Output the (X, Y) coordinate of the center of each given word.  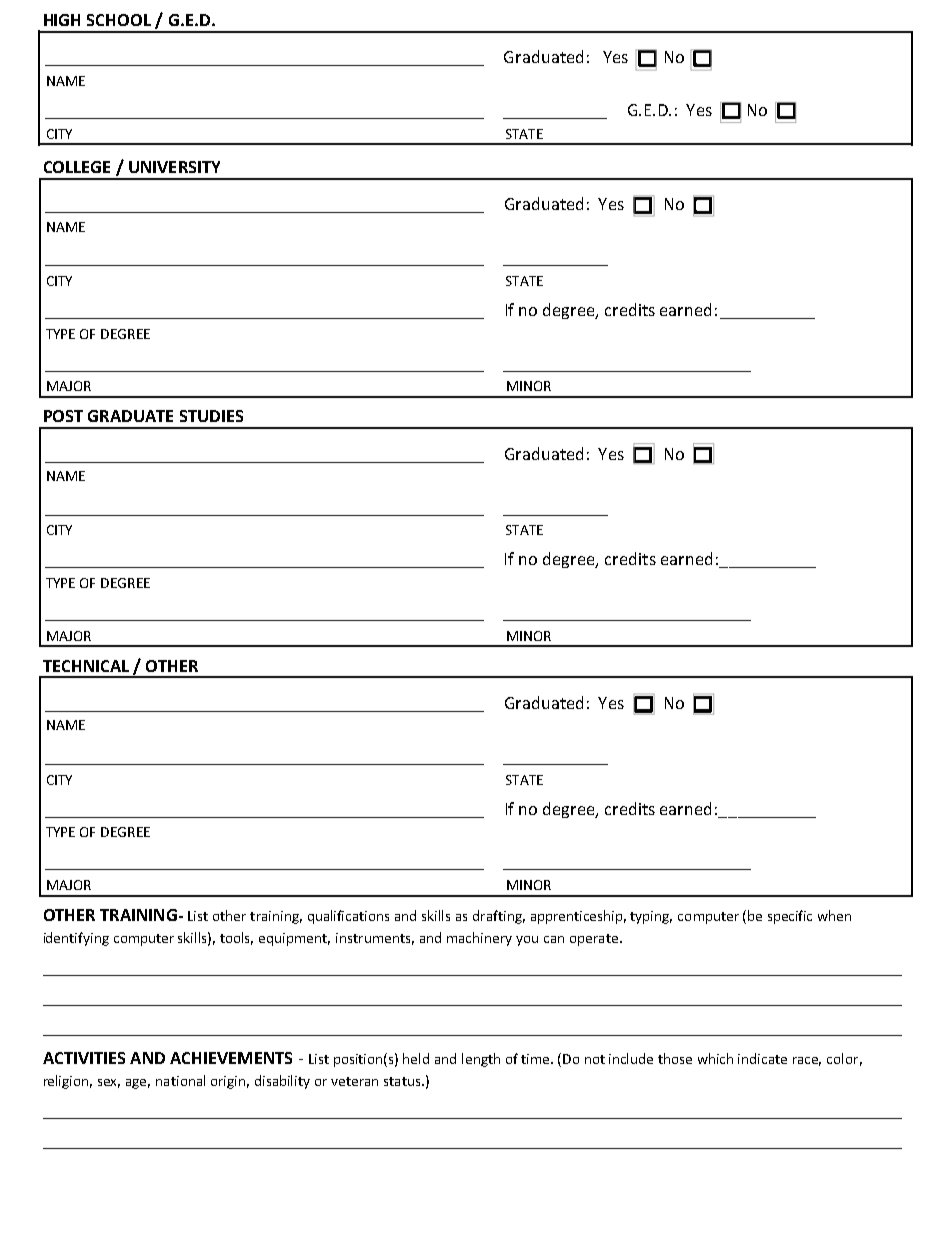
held (416, 1058)
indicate (762, 1058)
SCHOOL (119, 20)
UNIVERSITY (174, 167)
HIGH (62, 20)
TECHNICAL (86, 666)
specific (790, 917)
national (180, 1080)
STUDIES (211, 416)
